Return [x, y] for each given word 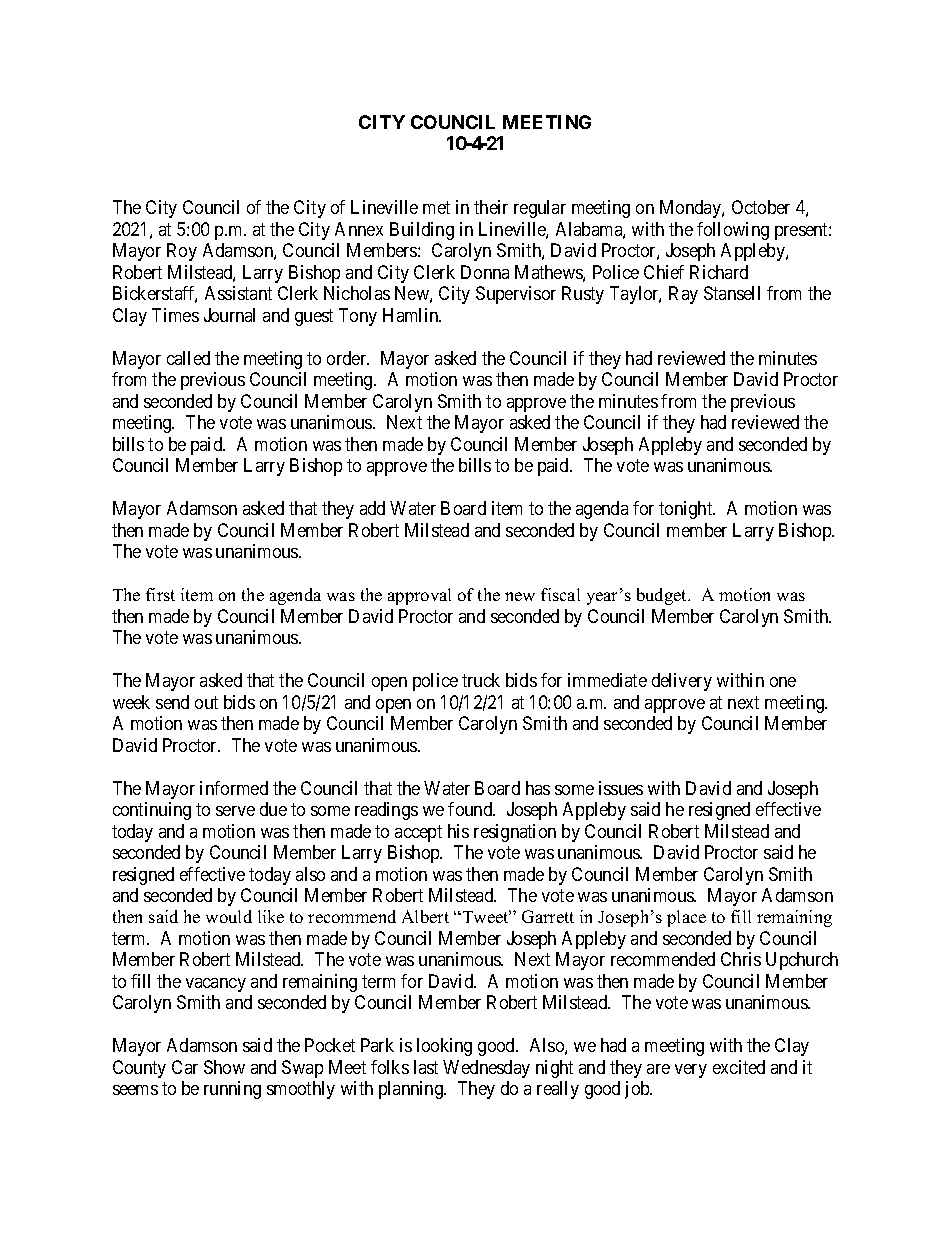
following [733, 231]
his [458, 831]
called [188, 358]
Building [422, 231]
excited [739, 1067]
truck [481, 680]
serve [235, 811]
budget [663, 596]
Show [224, 1067]
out [206, 702]
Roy [182, 252]
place [686, 918]
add [372, 508]
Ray [683, 295]
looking [444, 1047]
